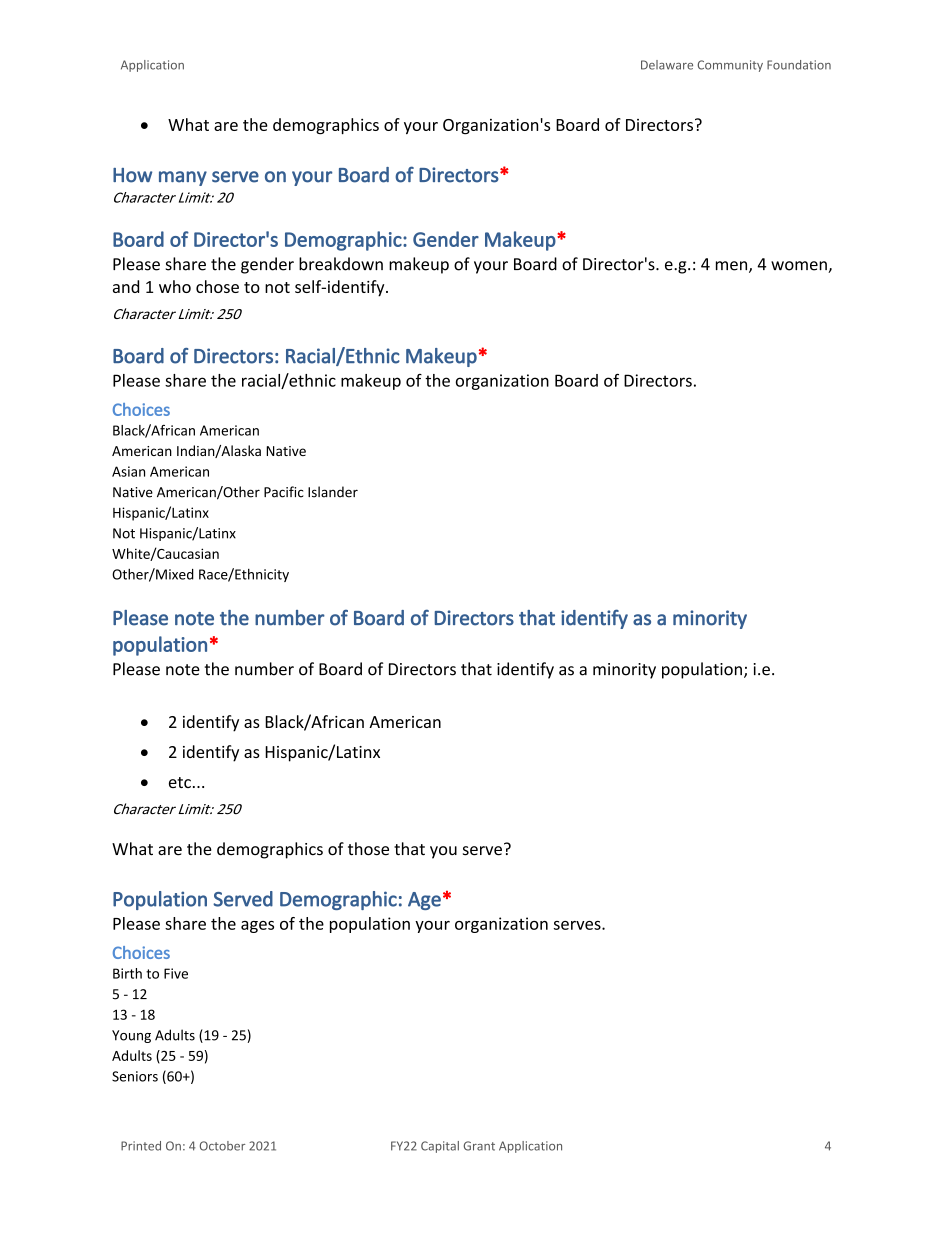 The width and height of the document is (952, 1233). What do you see at coordinates (180, 782) in the document?
I see `etc` at bounding box center [180, 782].
